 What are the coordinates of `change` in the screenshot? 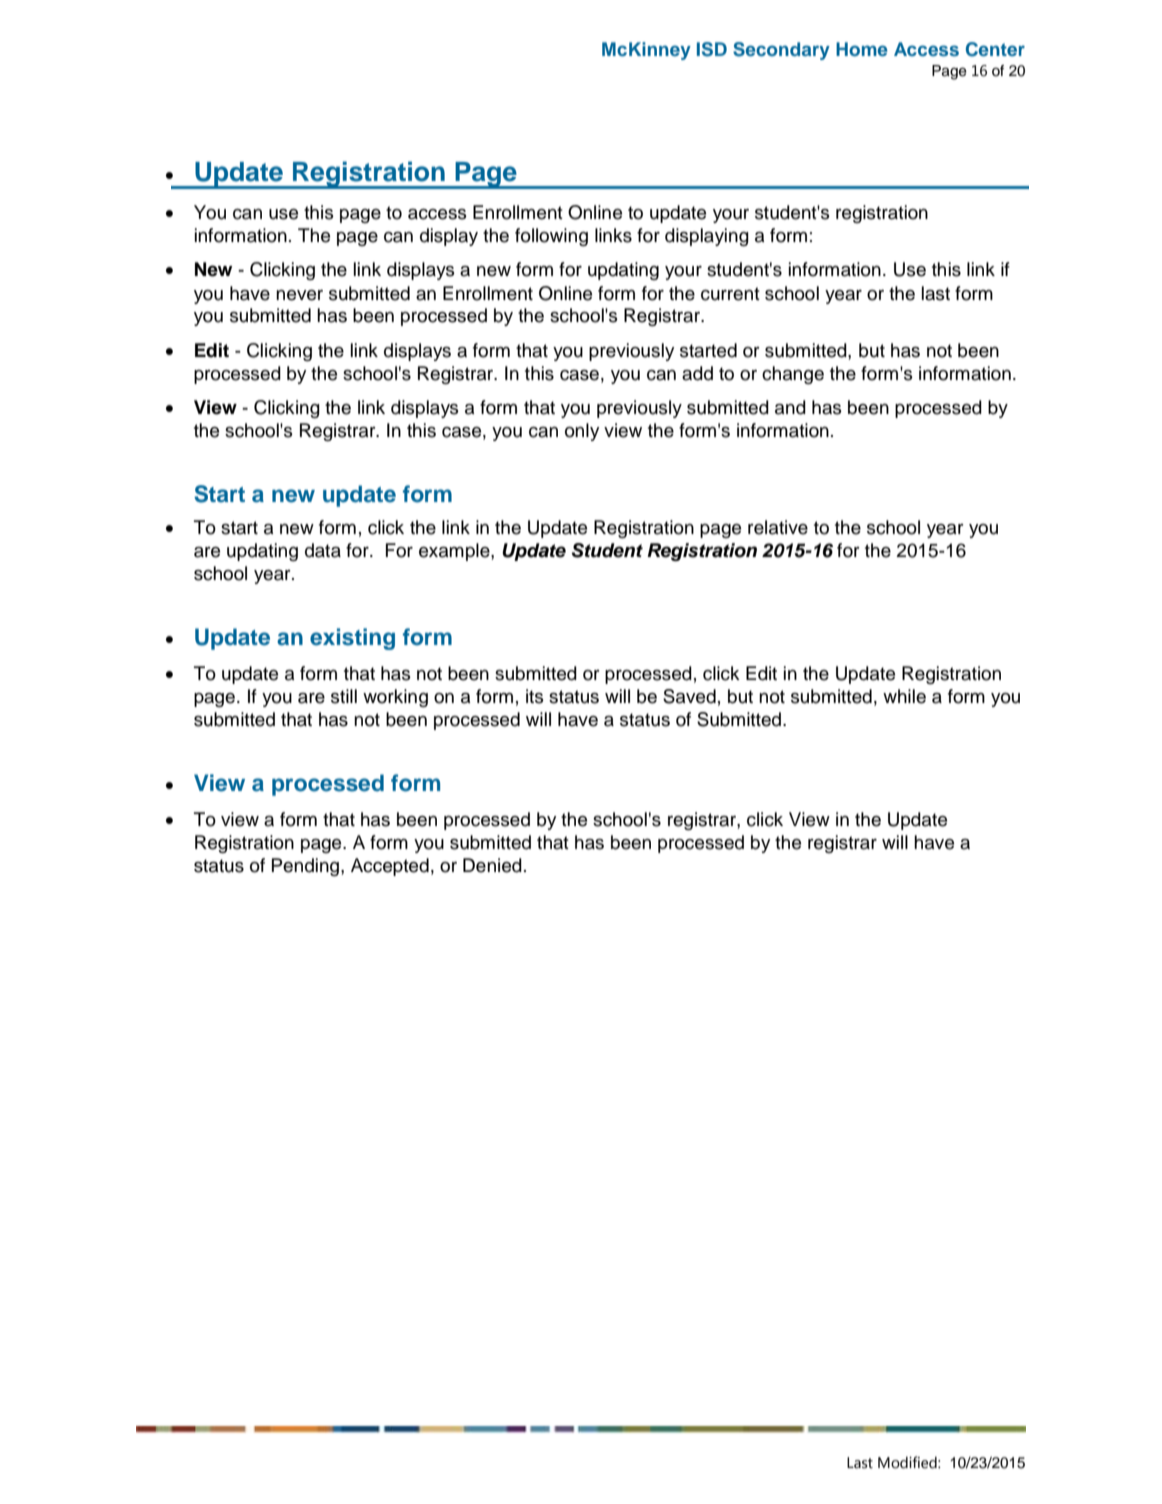 It's located at (793, 375).
